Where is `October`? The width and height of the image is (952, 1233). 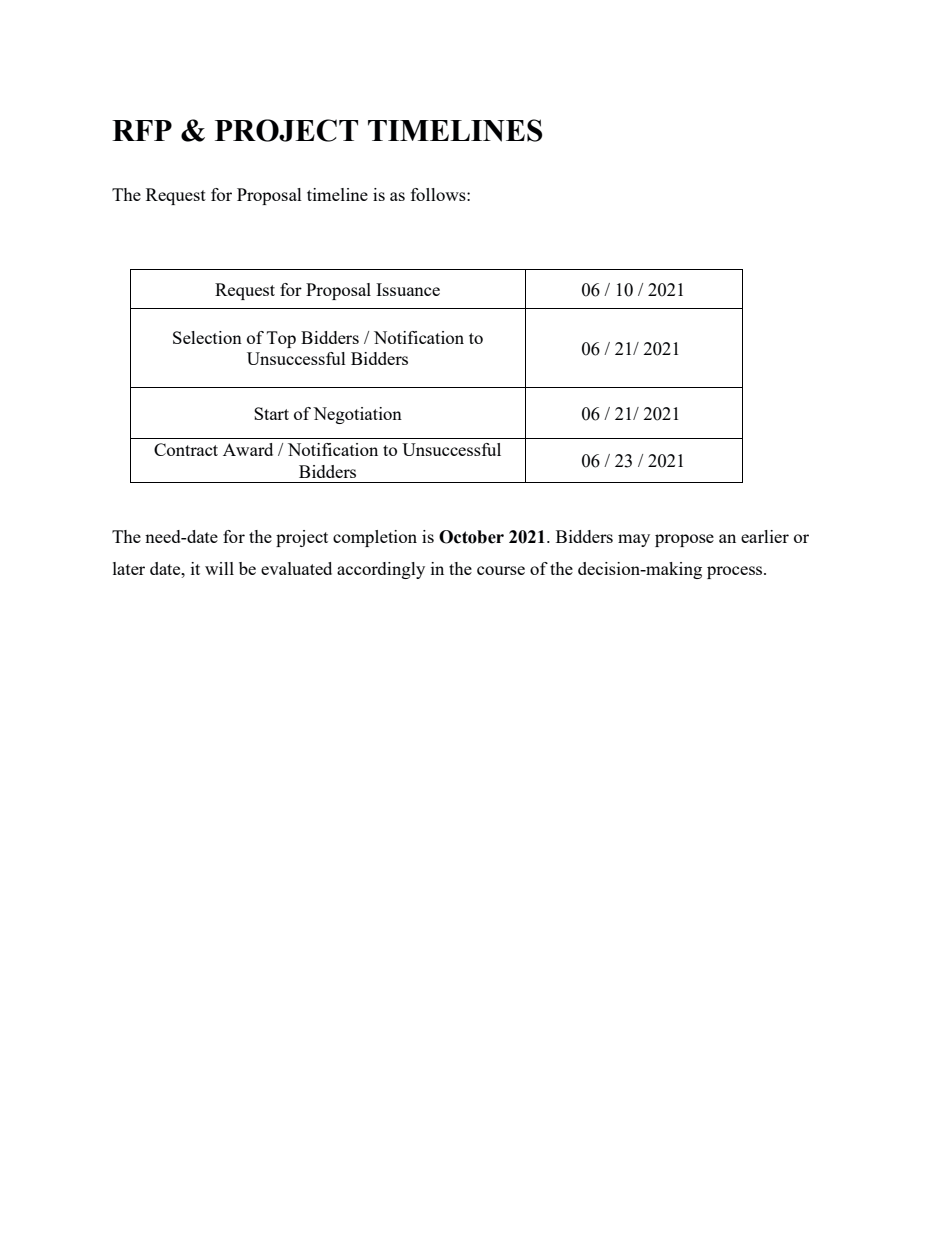 October is located at coordinates (471, 537).
